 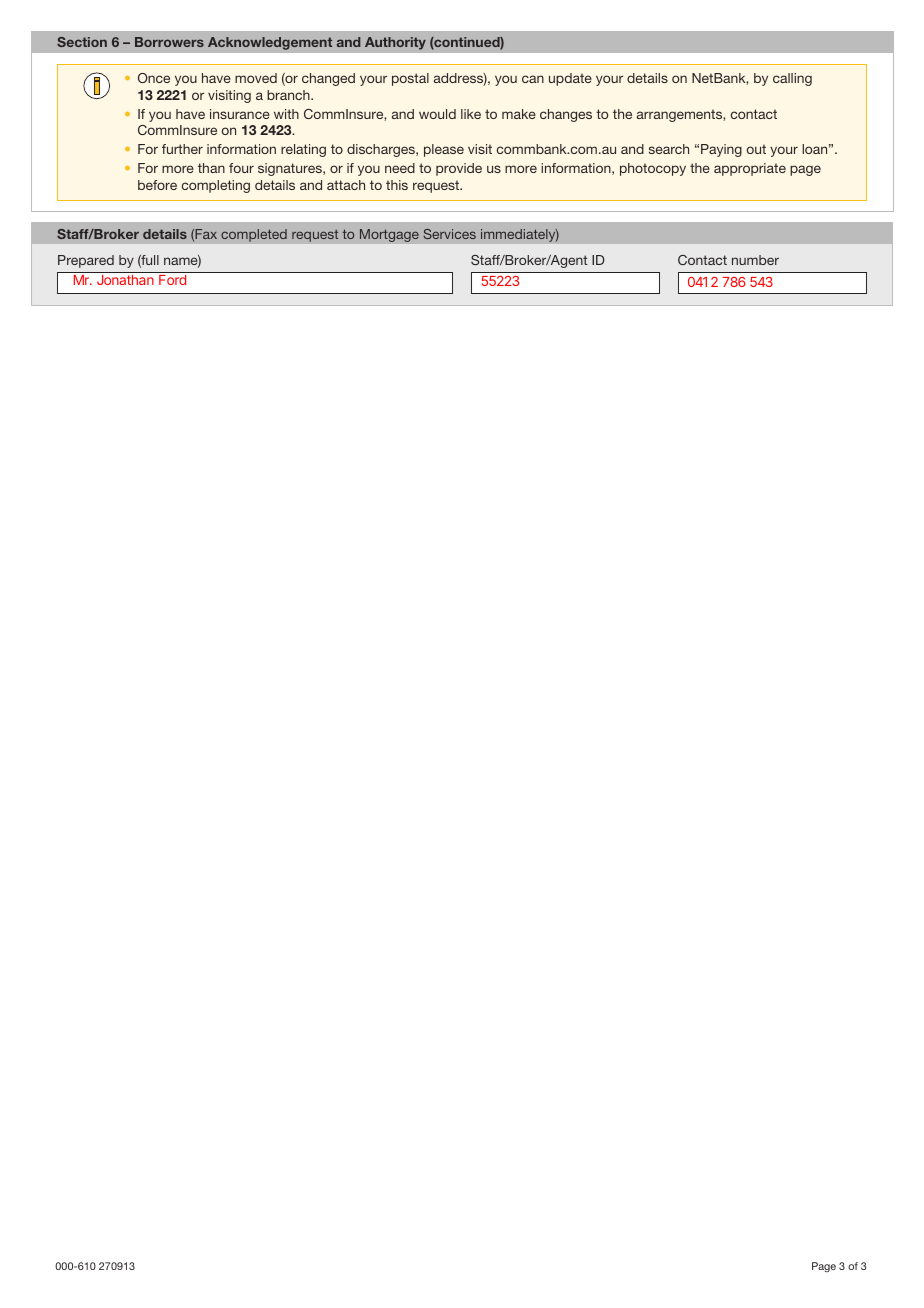 What do you see at coordinates (169, 42) in the screenshot?
I see `Borrowers` at bounding box center [169, 42].
